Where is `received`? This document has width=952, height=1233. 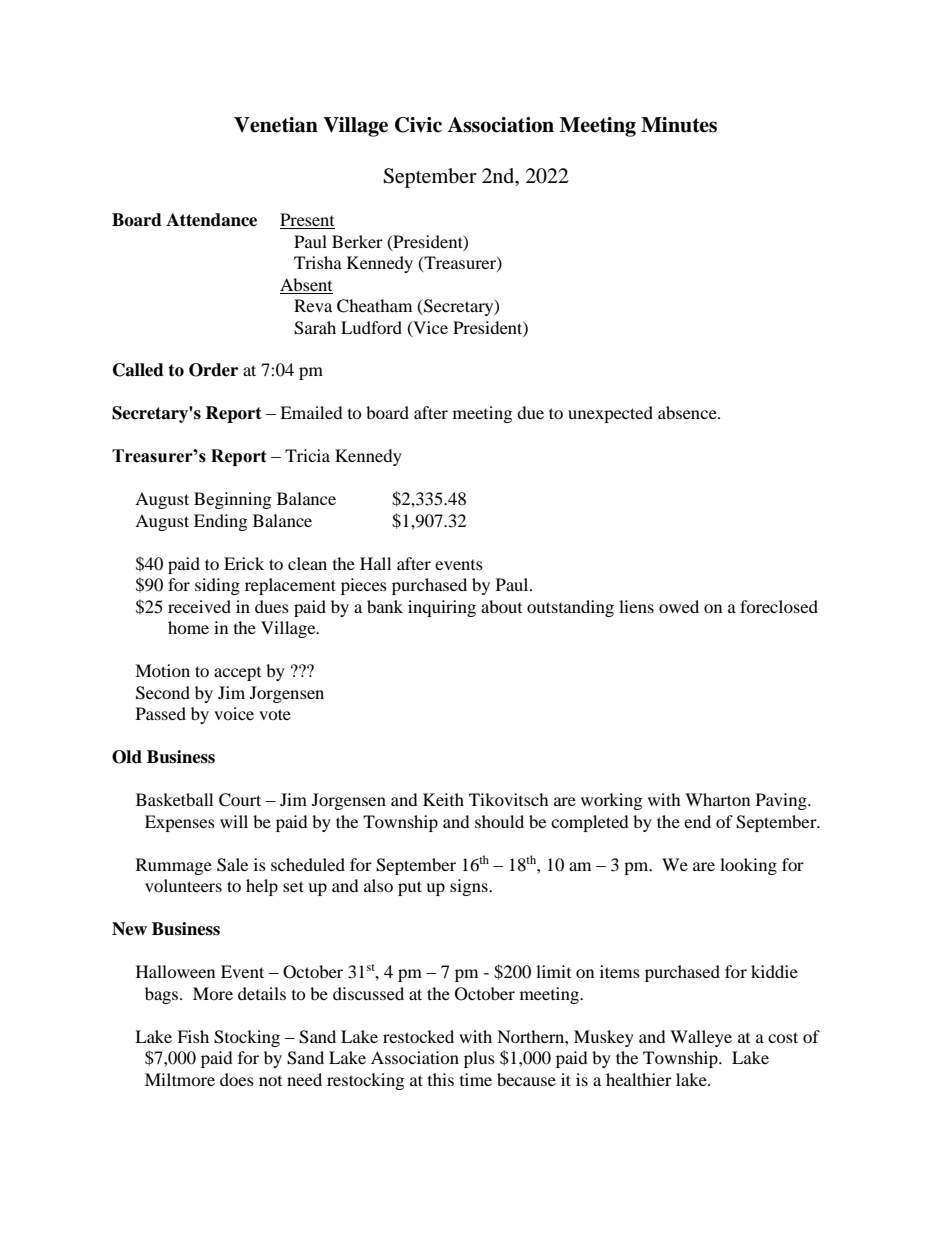 received is located at coordinates (199, 606).
